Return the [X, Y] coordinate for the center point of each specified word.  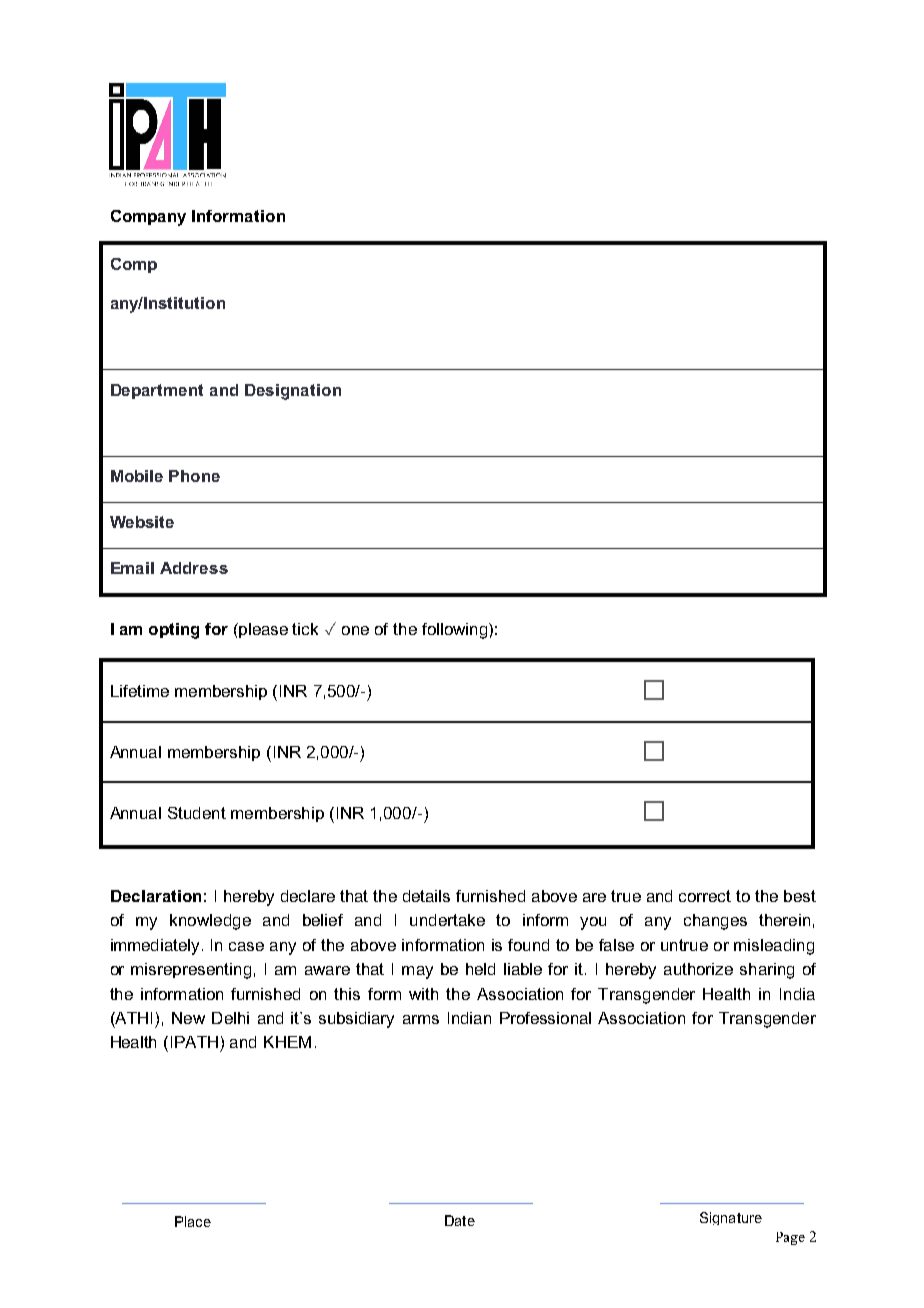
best [800, 896]
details [426, 896]
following [456, 631]
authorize [698, 969]
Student [197, 813]
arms [421, 1019]
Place [193, 1221]
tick [305, 629]
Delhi [230, 1018]
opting [174, 631]
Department [157, 391]
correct [705, 896]
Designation [293, 392]
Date [460, 1220]
